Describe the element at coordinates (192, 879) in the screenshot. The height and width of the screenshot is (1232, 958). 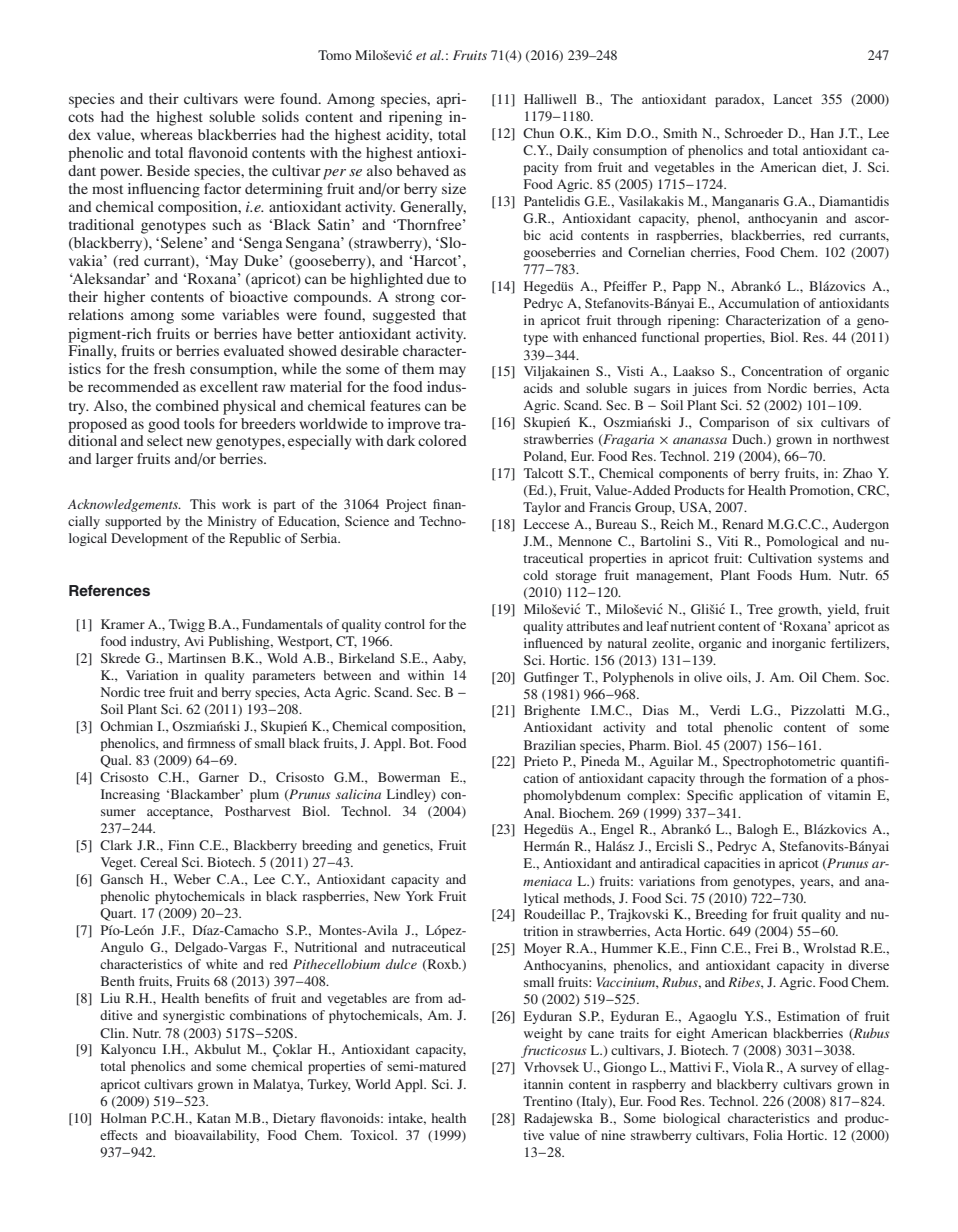
I see `Weber` at that location.
